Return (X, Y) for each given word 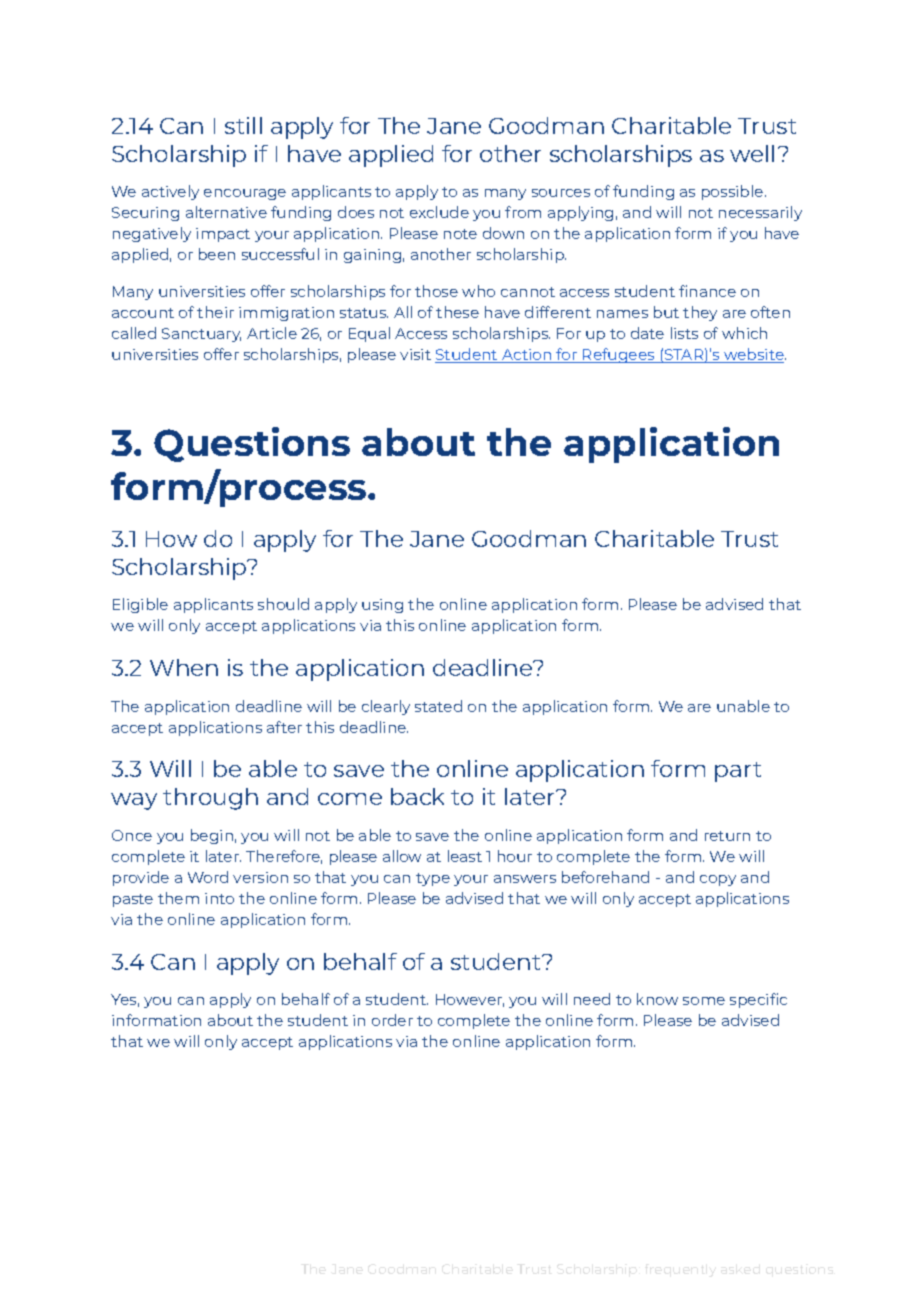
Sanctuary (201, 335)
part (738, 772)
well (752, 153)
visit (415, 354)
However (470, 1000)
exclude (439, 212)
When (184, 667)
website (754, 355)
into (219, 898)
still (243, 125)
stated (438, 706)
